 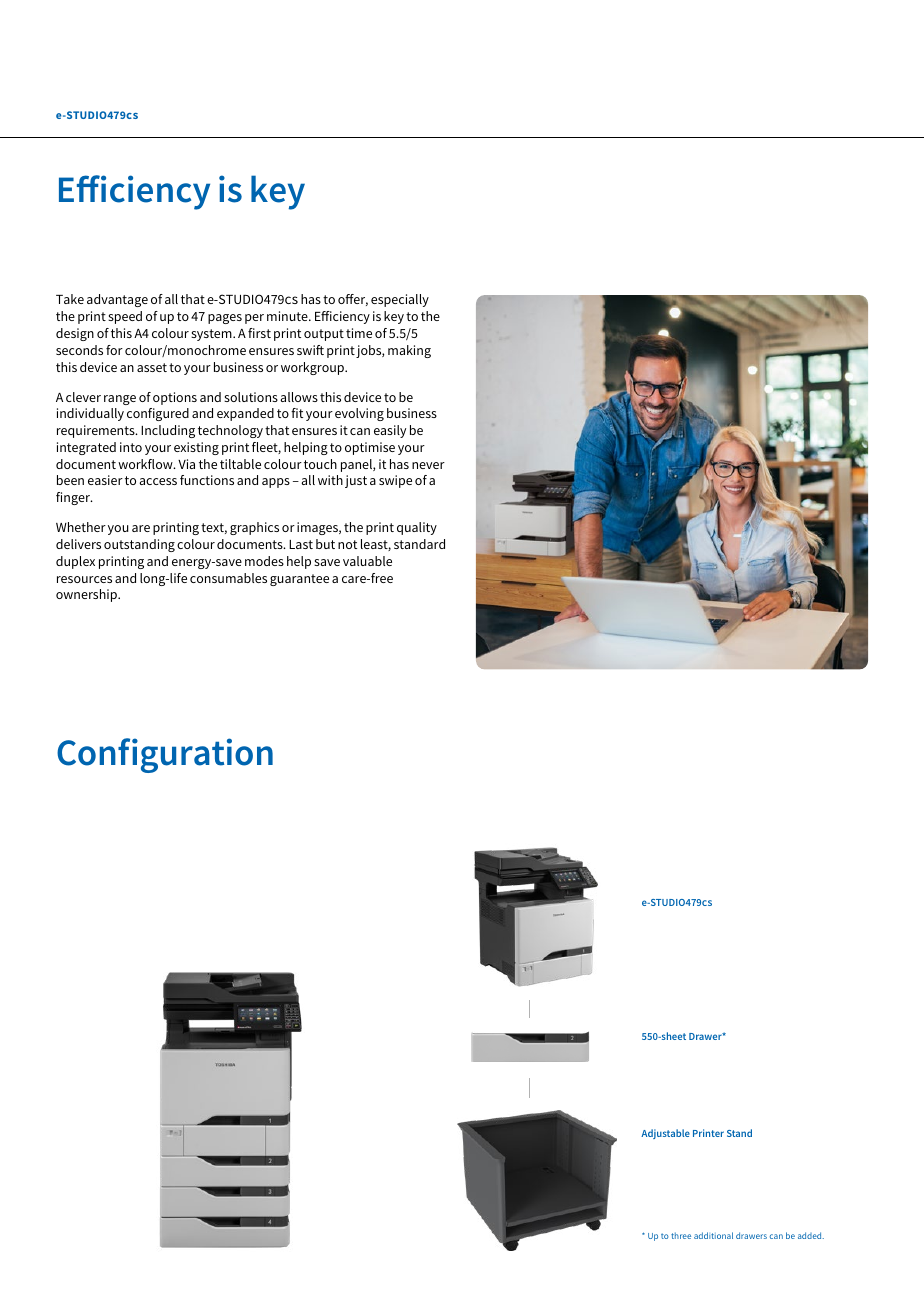 I want to click on Configuration, so click(x=165, y=755).
